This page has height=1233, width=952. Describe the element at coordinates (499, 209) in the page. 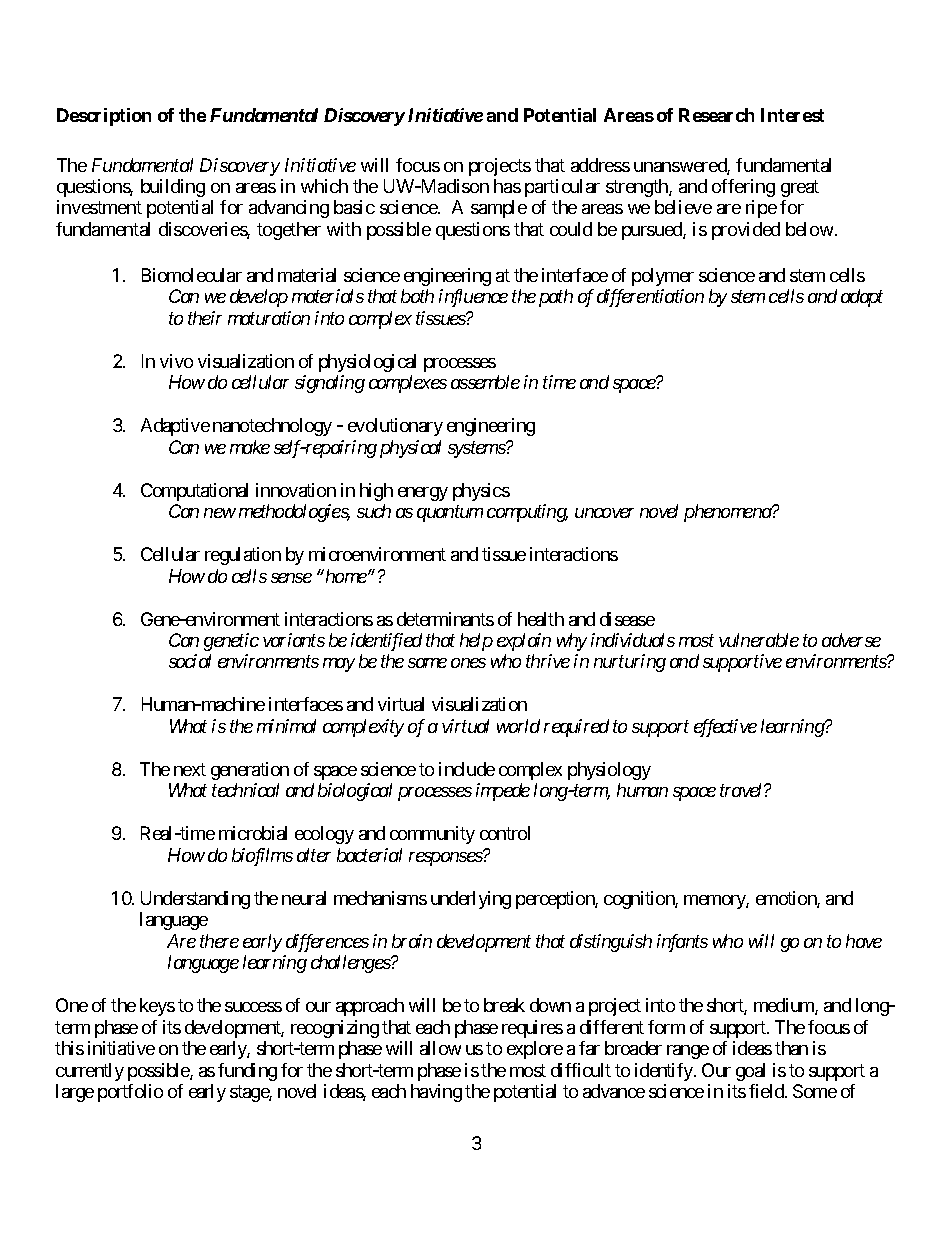

I see `sample` at that location.
